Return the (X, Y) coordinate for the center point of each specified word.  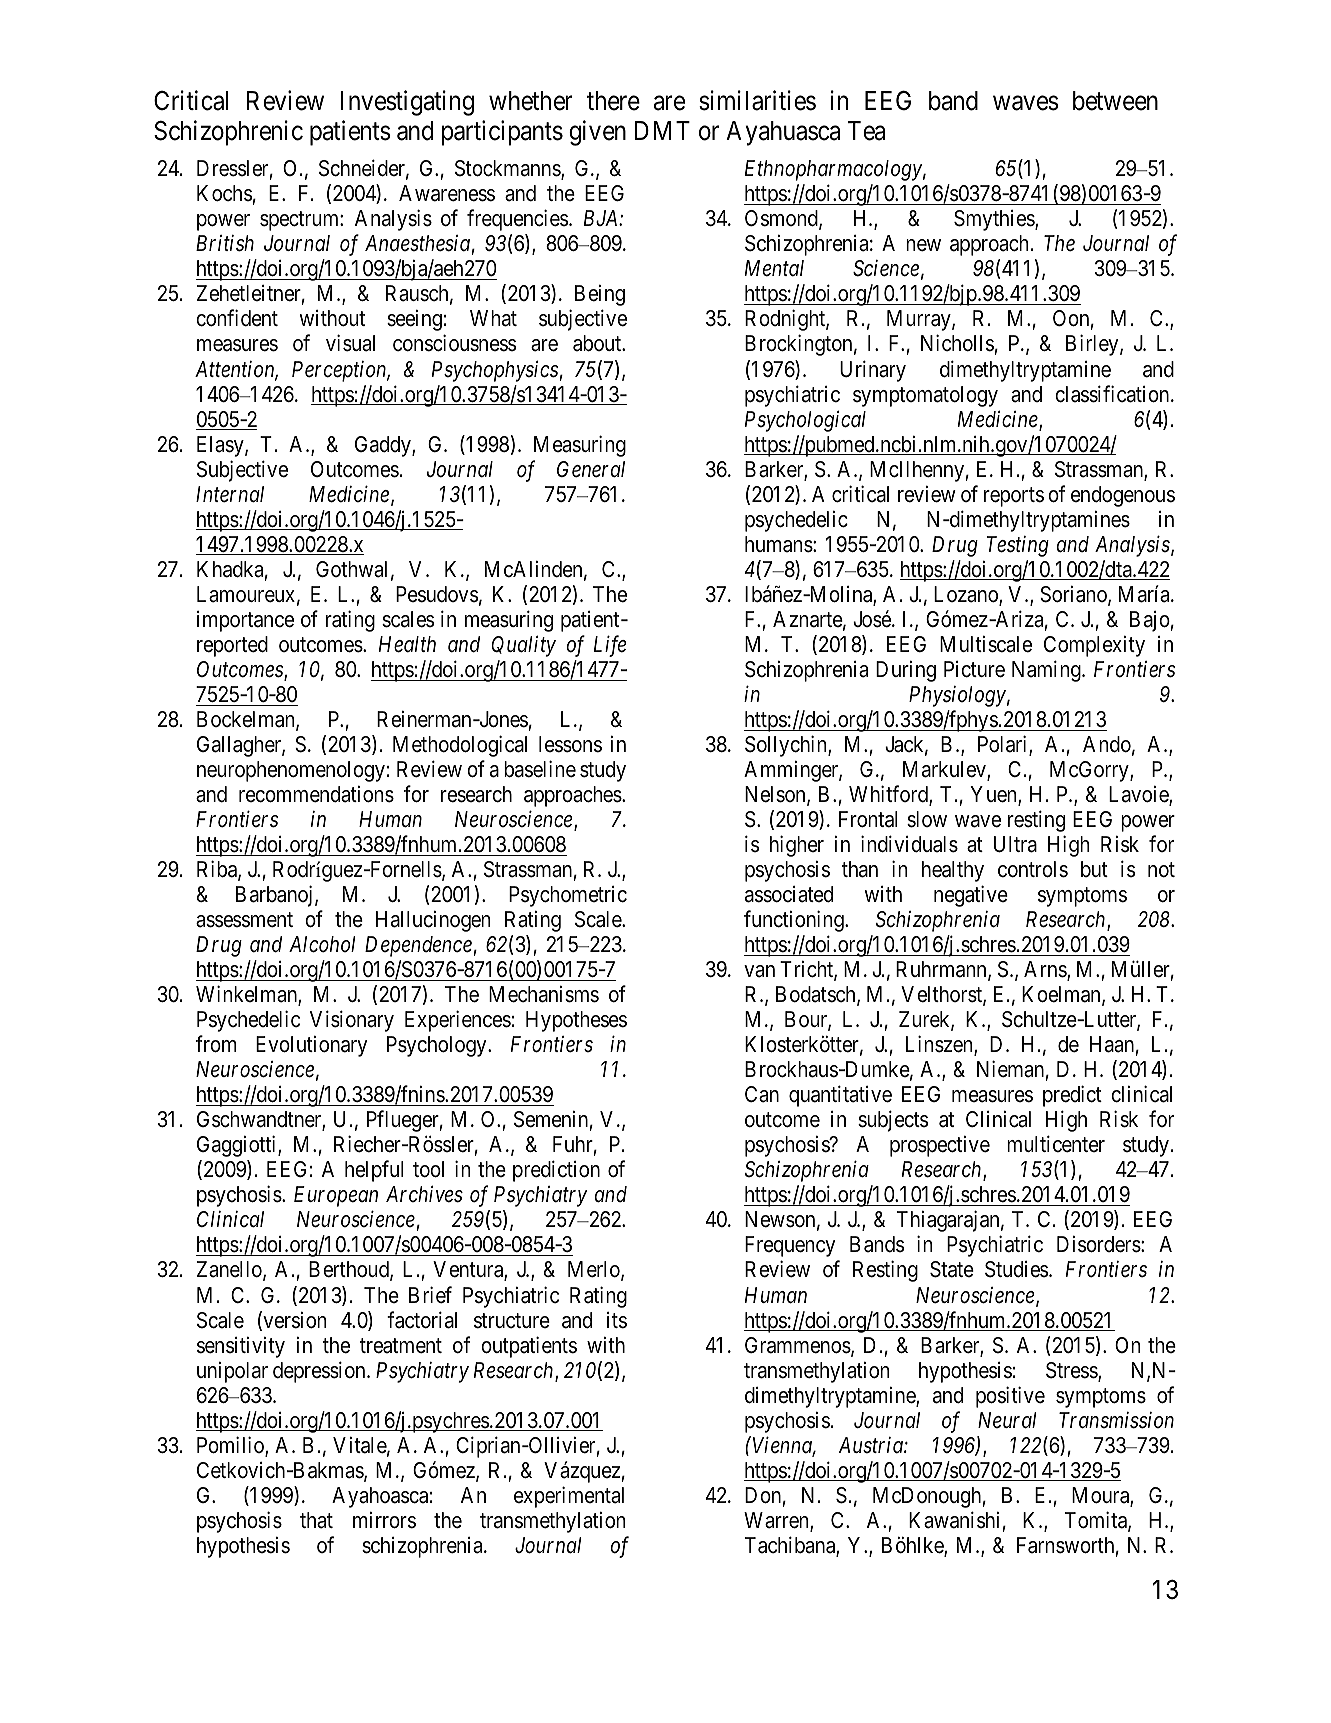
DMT (662, 130)
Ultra (1015, 844)
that (316, 1520)
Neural (1007, 1420)
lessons (570, 744)
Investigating (407, 103)
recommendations (316, 794)
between (1115, 101)
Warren (777, 1521)
